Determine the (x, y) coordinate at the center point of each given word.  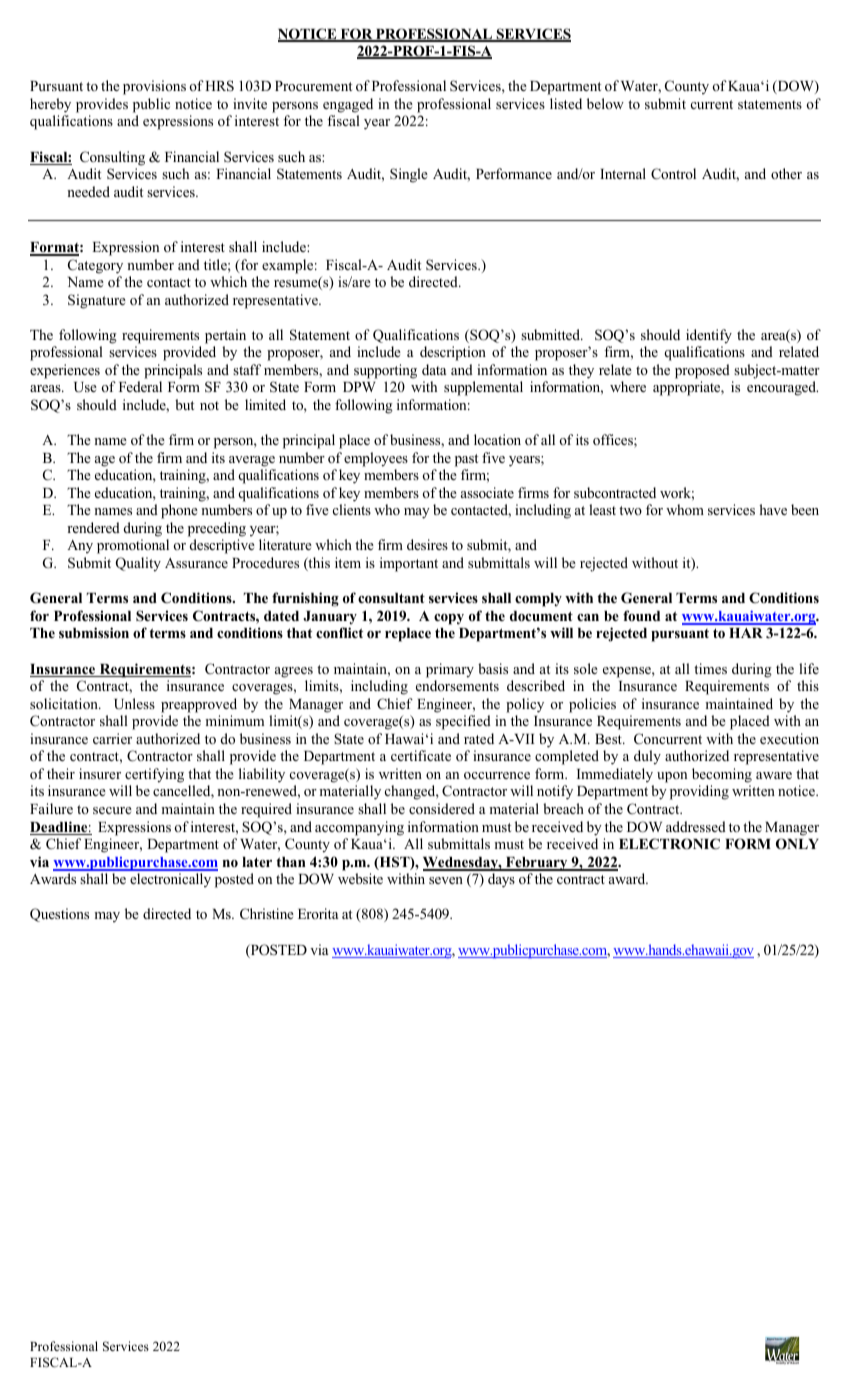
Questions (59, 915)
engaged (348, 105)
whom (685, 509)
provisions (154, 87)
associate (487, 492)
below (605, 103)
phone (179, 511)
